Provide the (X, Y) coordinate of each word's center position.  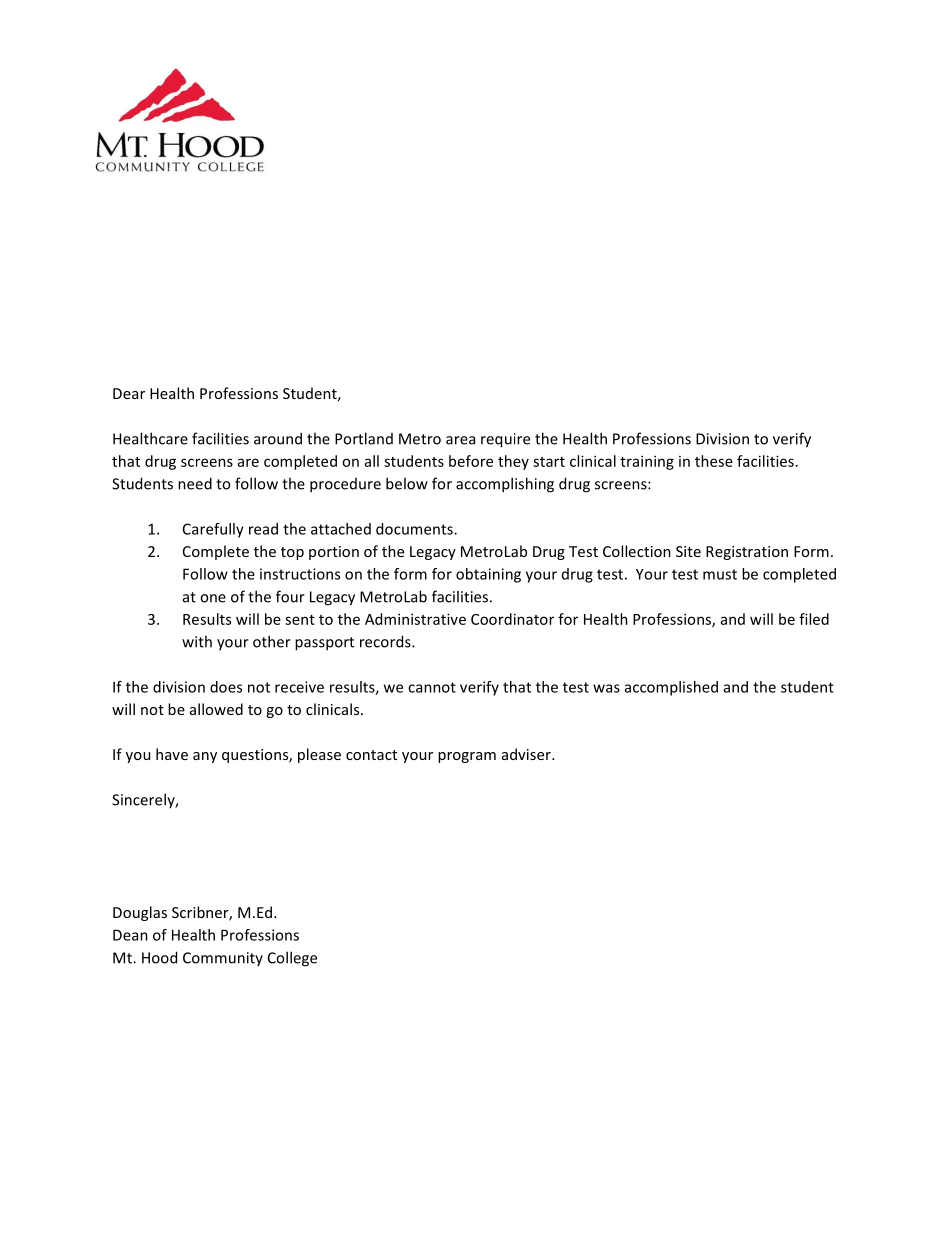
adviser (527, 754)
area (460, 440)
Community (223, 959)
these (714, 461)
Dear (129, 393)
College (292, 959)
